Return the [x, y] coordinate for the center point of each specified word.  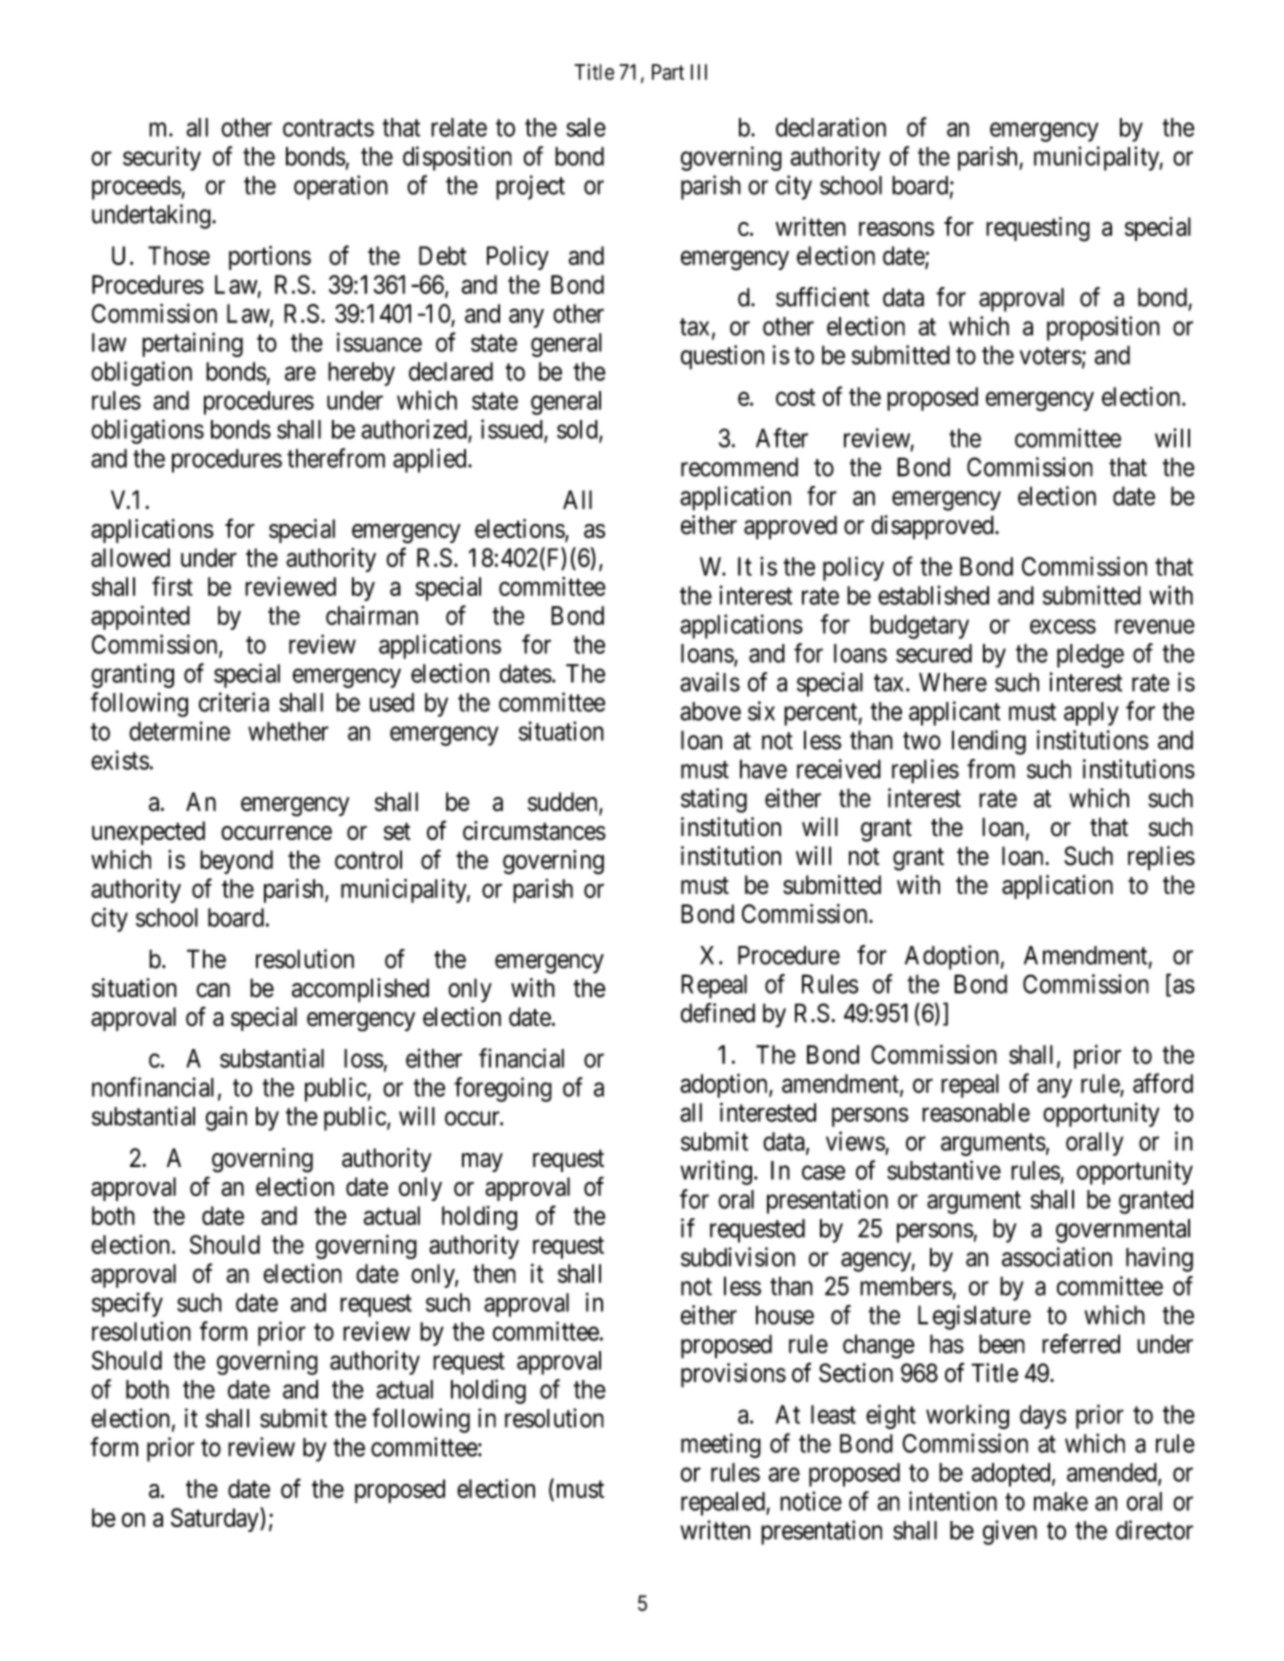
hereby [361, 374]
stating [714, 800]
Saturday [216, 1519]
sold [578, 430]
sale [586, 127]
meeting [721, 1445]
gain [226, 1118]
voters [1051, 356]
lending [989, 742]
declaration [831, 127]
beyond [236, 862]
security [162, 158]
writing [716, 1172]
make [1061, 1501]
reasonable [976, 1112]
